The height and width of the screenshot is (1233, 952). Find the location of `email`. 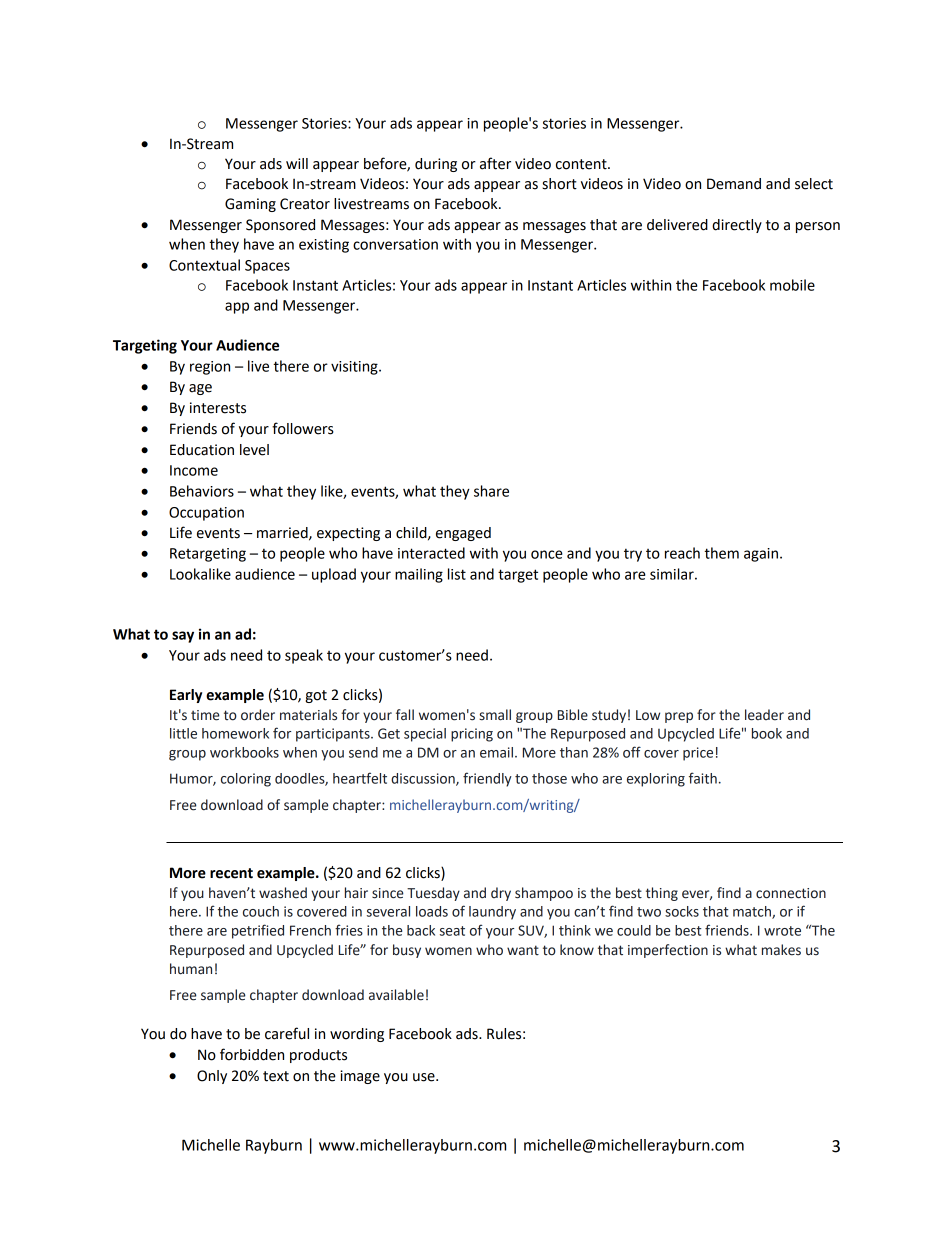

email is located at coordinates (496, 752).
